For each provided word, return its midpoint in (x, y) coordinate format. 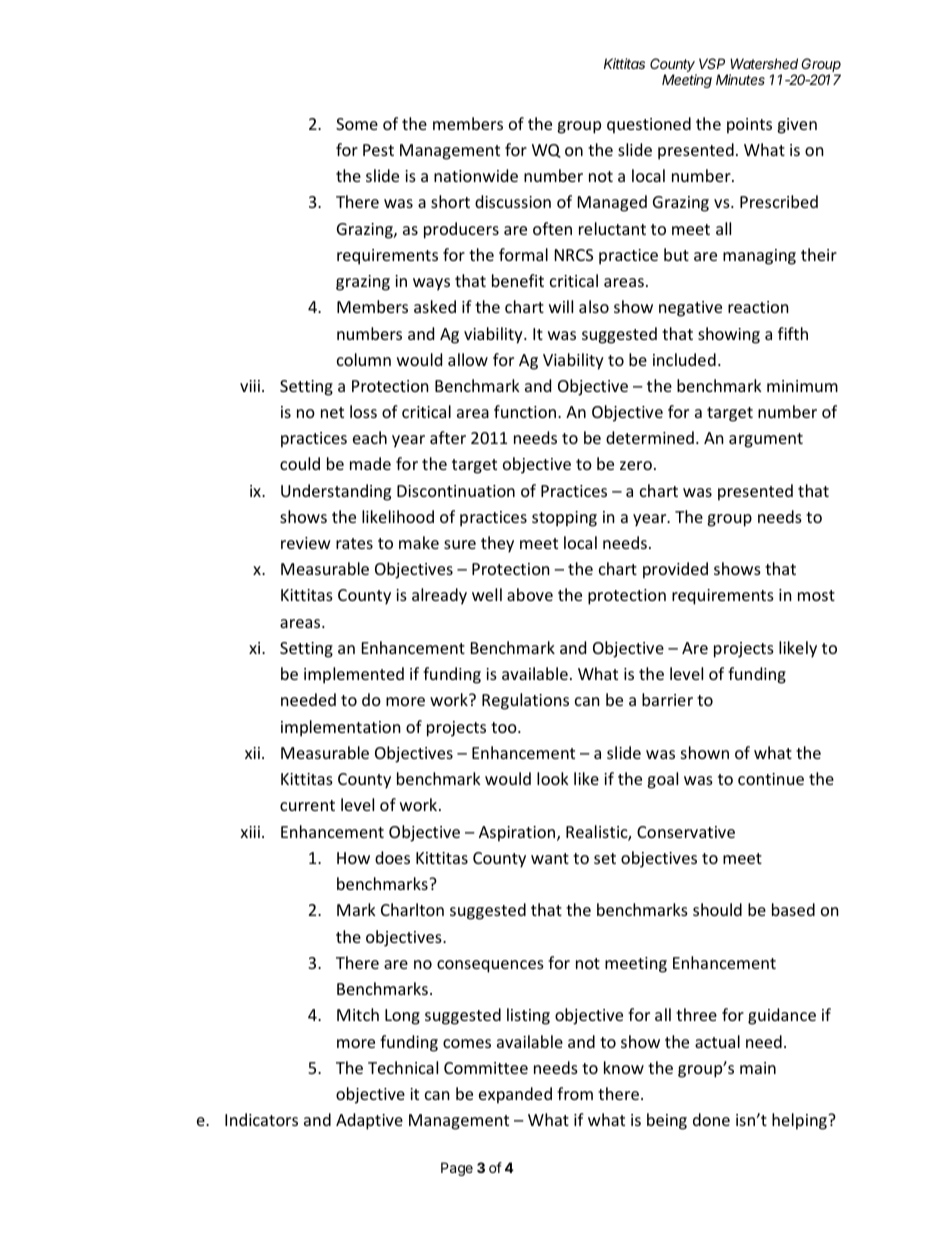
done (711, 1119)
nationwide (476, 175)
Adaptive (369, 1121)
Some (357, 124)
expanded (515, 1095)
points (749, 126)
